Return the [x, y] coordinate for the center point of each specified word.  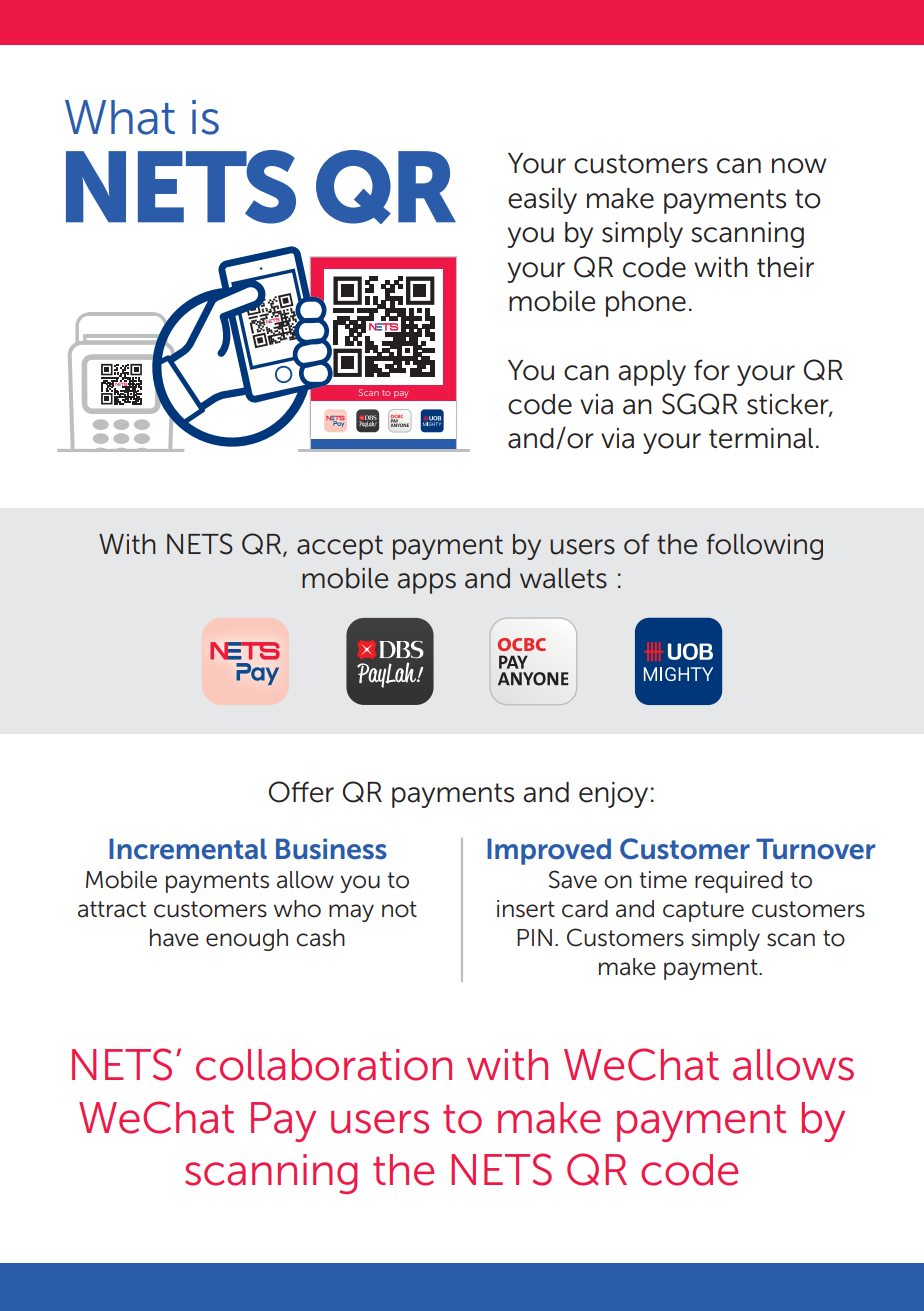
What [120, 117]
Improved [549, 851]
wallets [563, 578]
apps [427, 583]
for [712, 370]
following [765, 546]
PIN [534, 937]
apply [652, 373]
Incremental [188, 849]
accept [340, 547]
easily [542, 201]
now [799, 166]
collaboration [324, 1065]
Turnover [815, 849]
